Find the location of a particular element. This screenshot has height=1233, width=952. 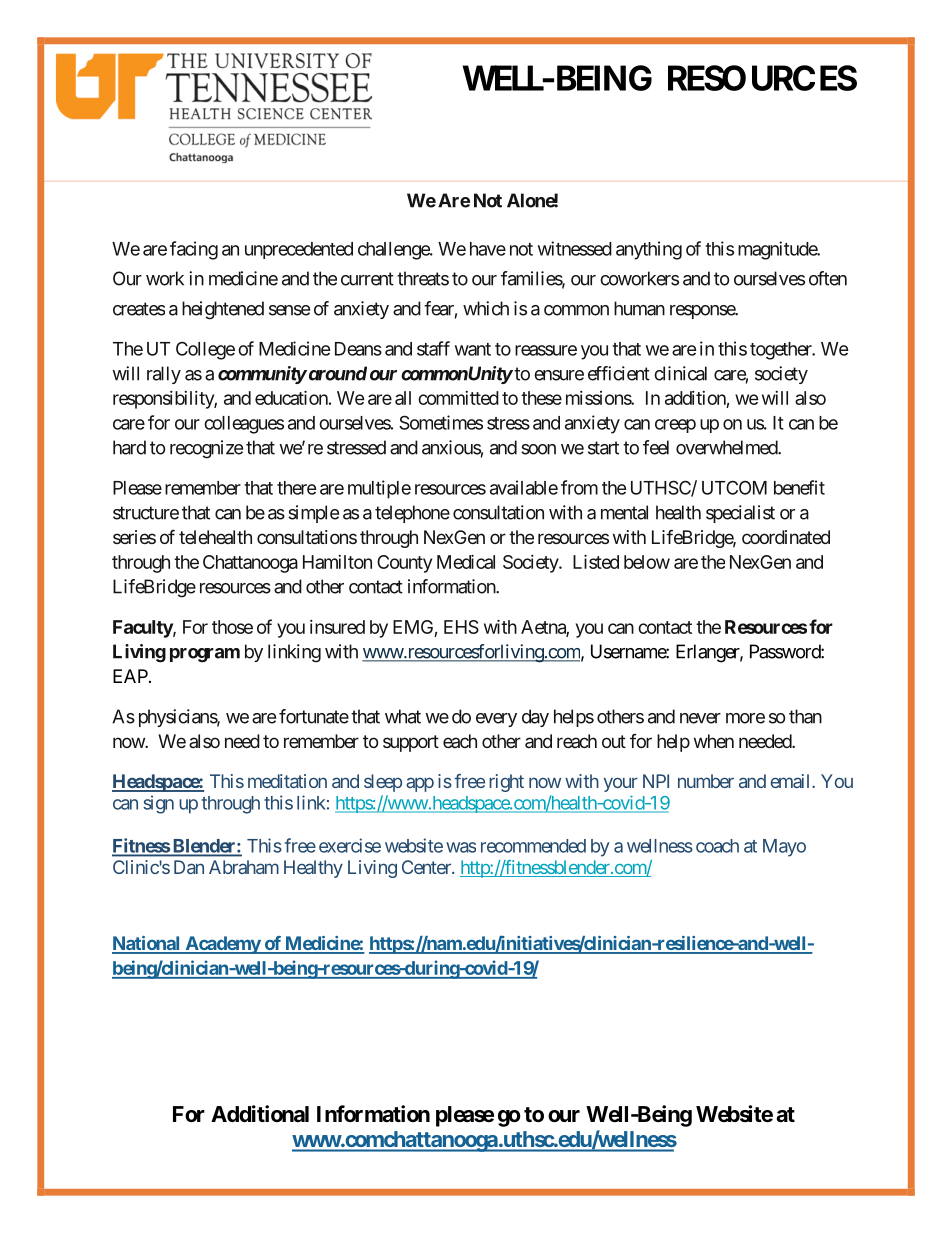

overwhelmed is located at coordinates (727, 447).
